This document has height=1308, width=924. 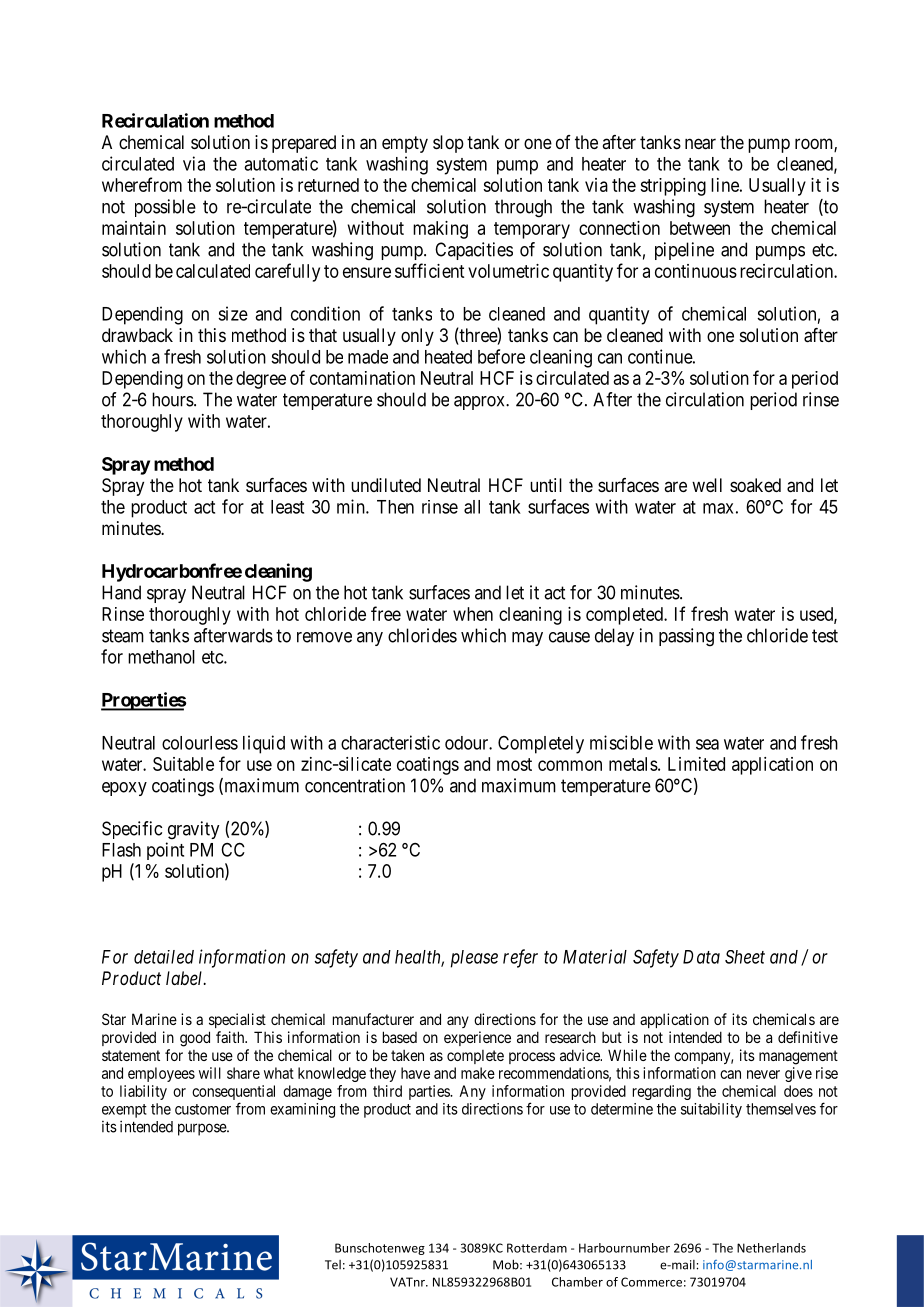 I want to click on purpose, so click(x=203, y=1129).
